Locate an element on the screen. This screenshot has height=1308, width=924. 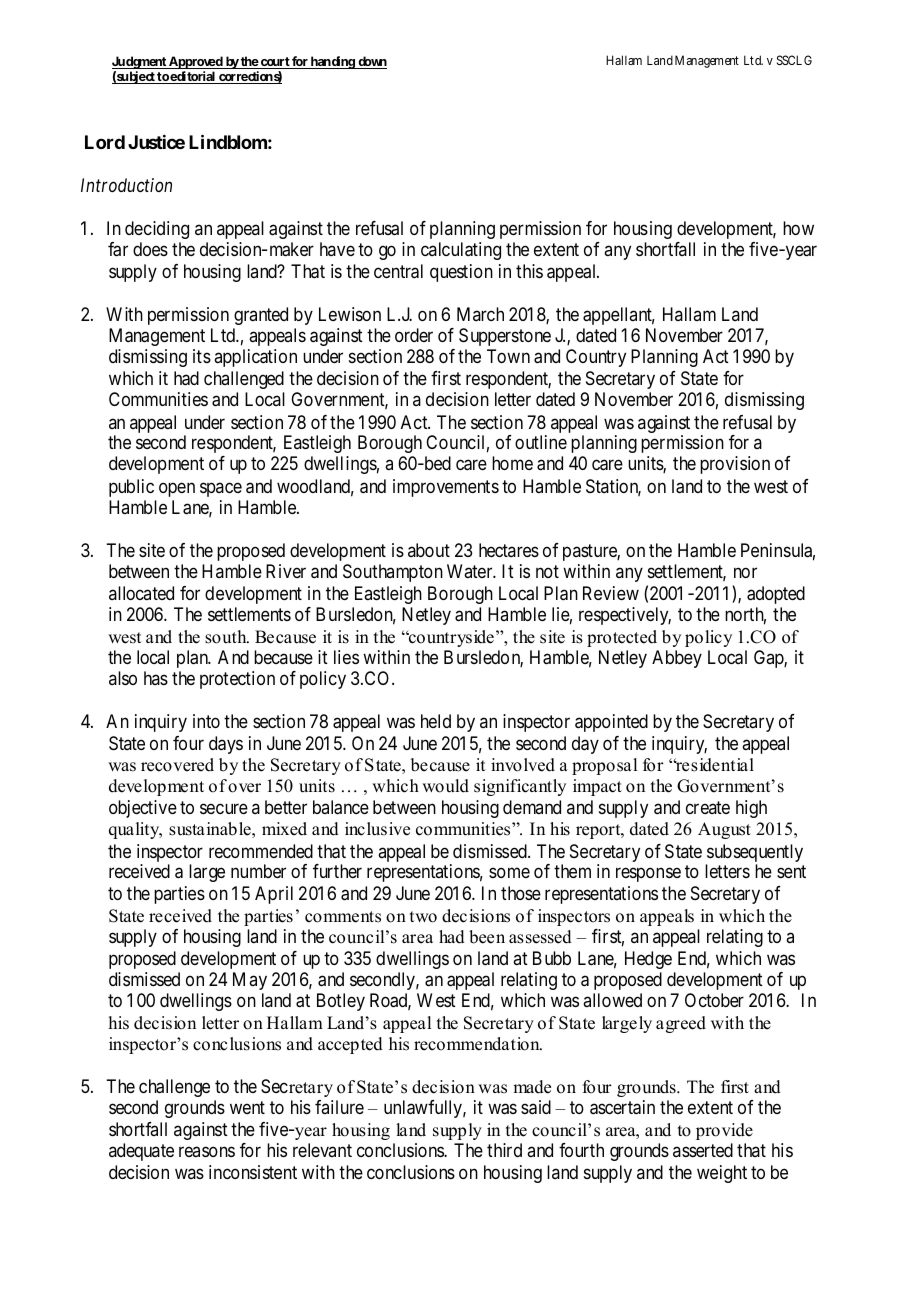
how is located at coordinates (798, 228).
